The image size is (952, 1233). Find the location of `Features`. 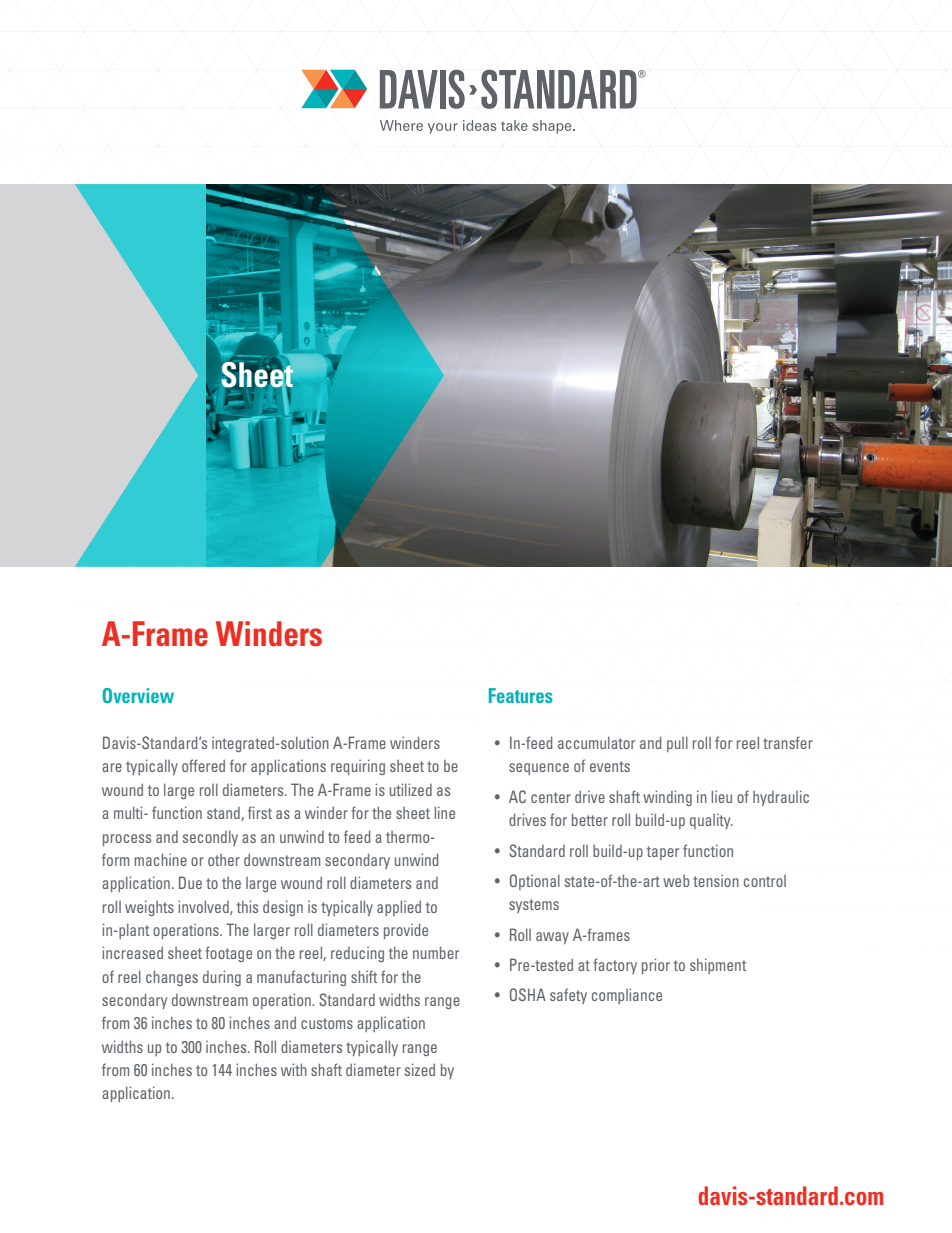

Features is located at coordinates (521, 695).
